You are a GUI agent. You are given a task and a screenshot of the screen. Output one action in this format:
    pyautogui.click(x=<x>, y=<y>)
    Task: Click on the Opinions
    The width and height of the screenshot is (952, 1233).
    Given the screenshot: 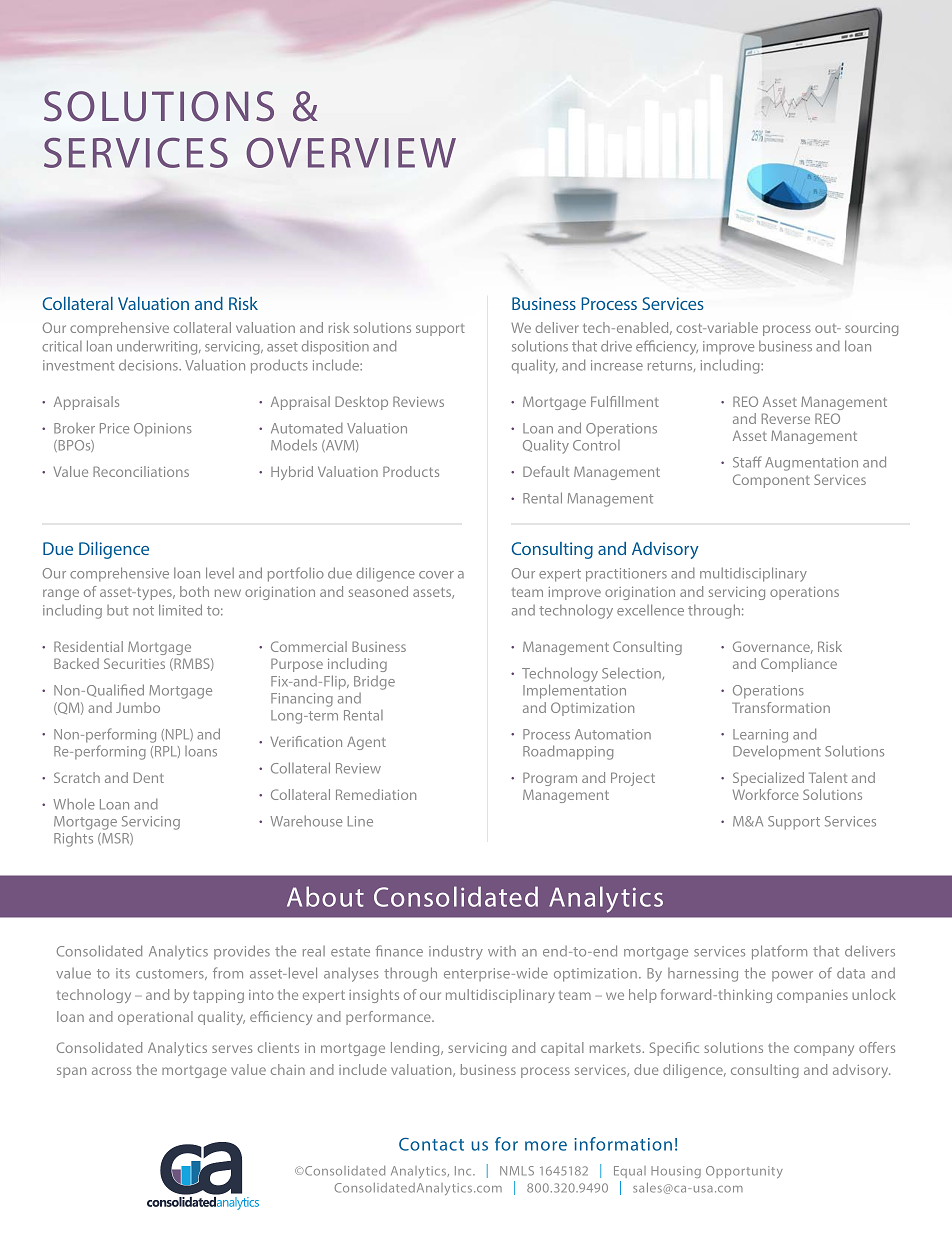 What is the action you would take?
    pyautogui.click(x=163, y=429)
